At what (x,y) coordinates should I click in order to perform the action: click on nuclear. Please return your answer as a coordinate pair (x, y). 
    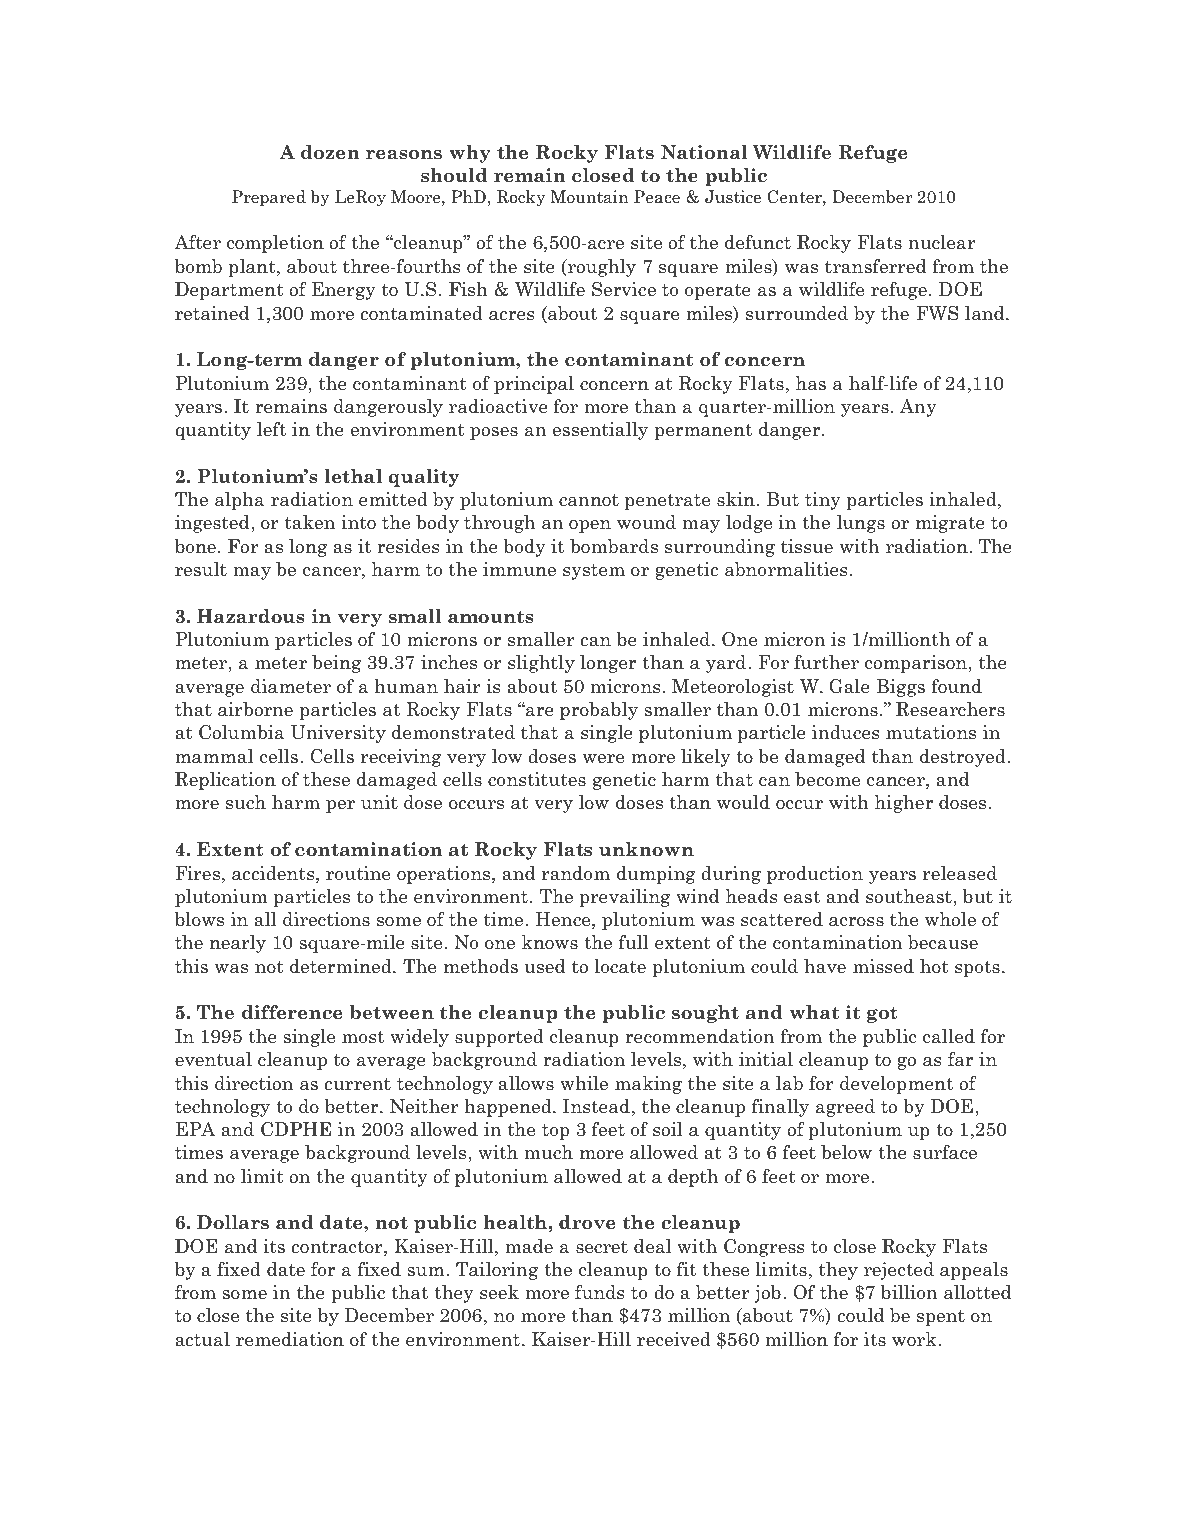
    Looking at the image, I should click on (942, 242).
